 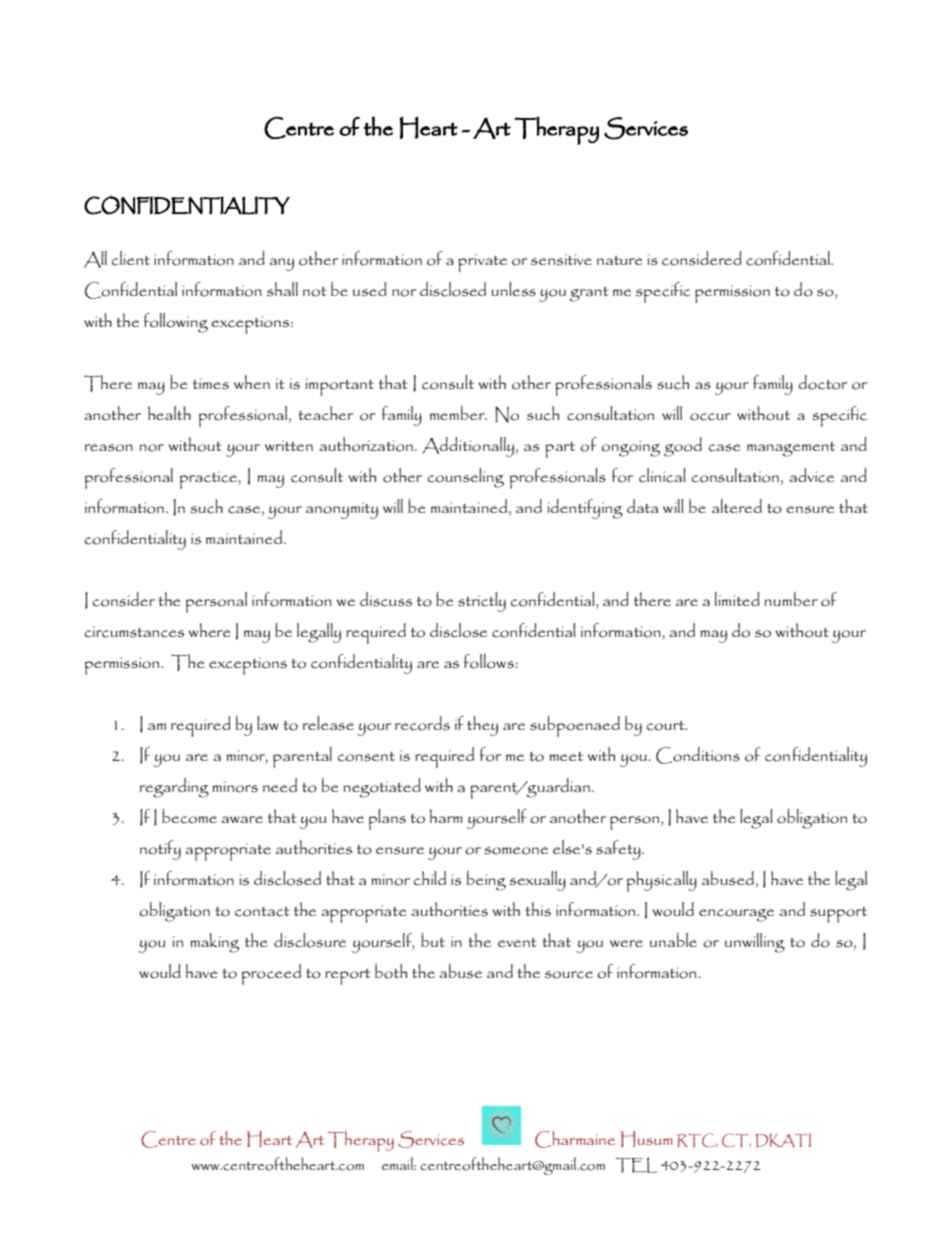 I want to click on court, so click(x=667, y=726).
